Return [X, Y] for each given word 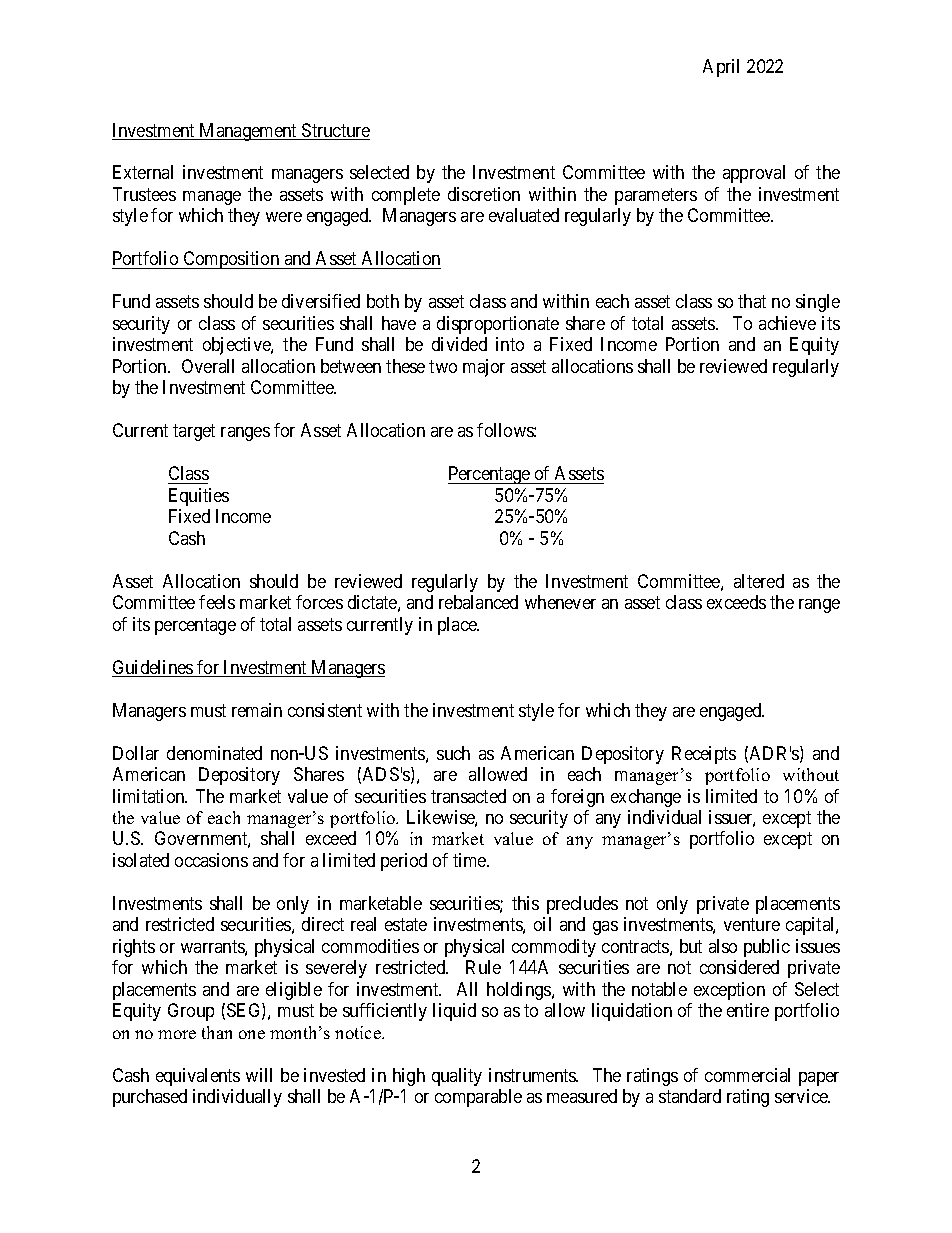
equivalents [198, 1077]
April [721, 68]
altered [759, 581]
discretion [484, 194]
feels [217, 602]
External [143, 172]
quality [457, 1077]
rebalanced [478, 602]
